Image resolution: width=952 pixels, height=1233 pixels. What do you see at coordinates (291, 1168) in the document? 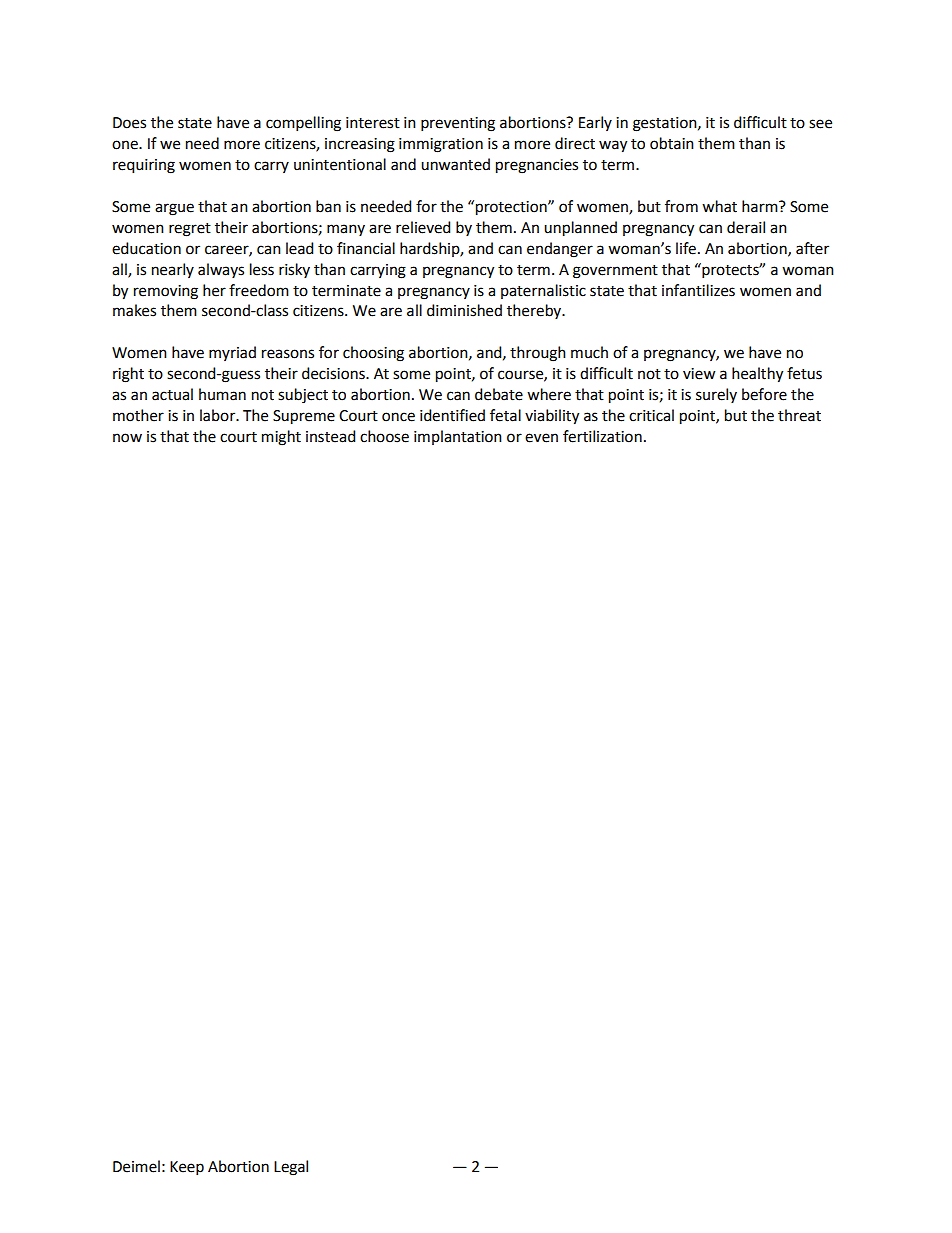
I see `Legal` at bounding box center [291, 1168].
